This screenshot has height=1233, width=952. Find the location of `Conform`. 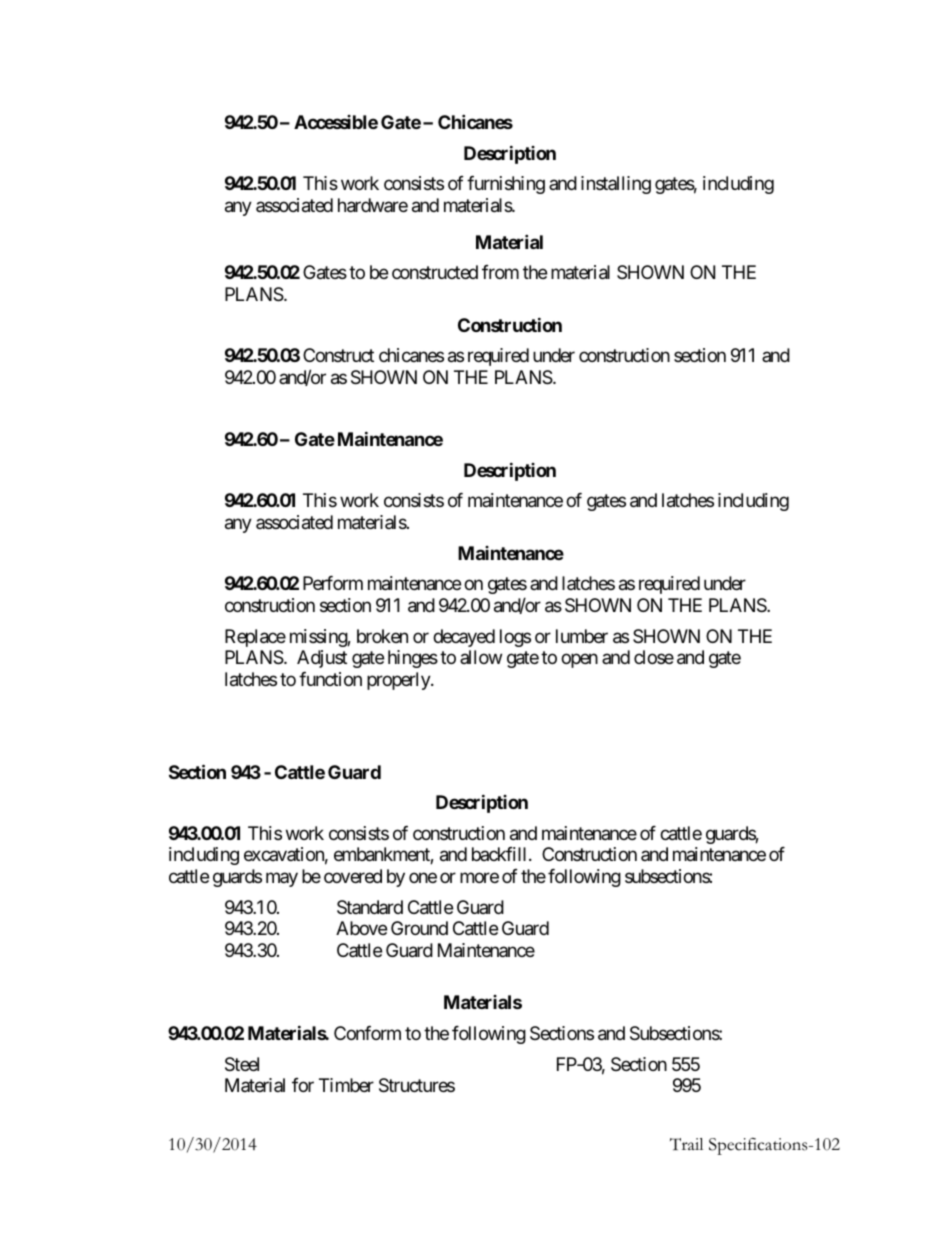

Conform is located at coordinates (367, 1033).
